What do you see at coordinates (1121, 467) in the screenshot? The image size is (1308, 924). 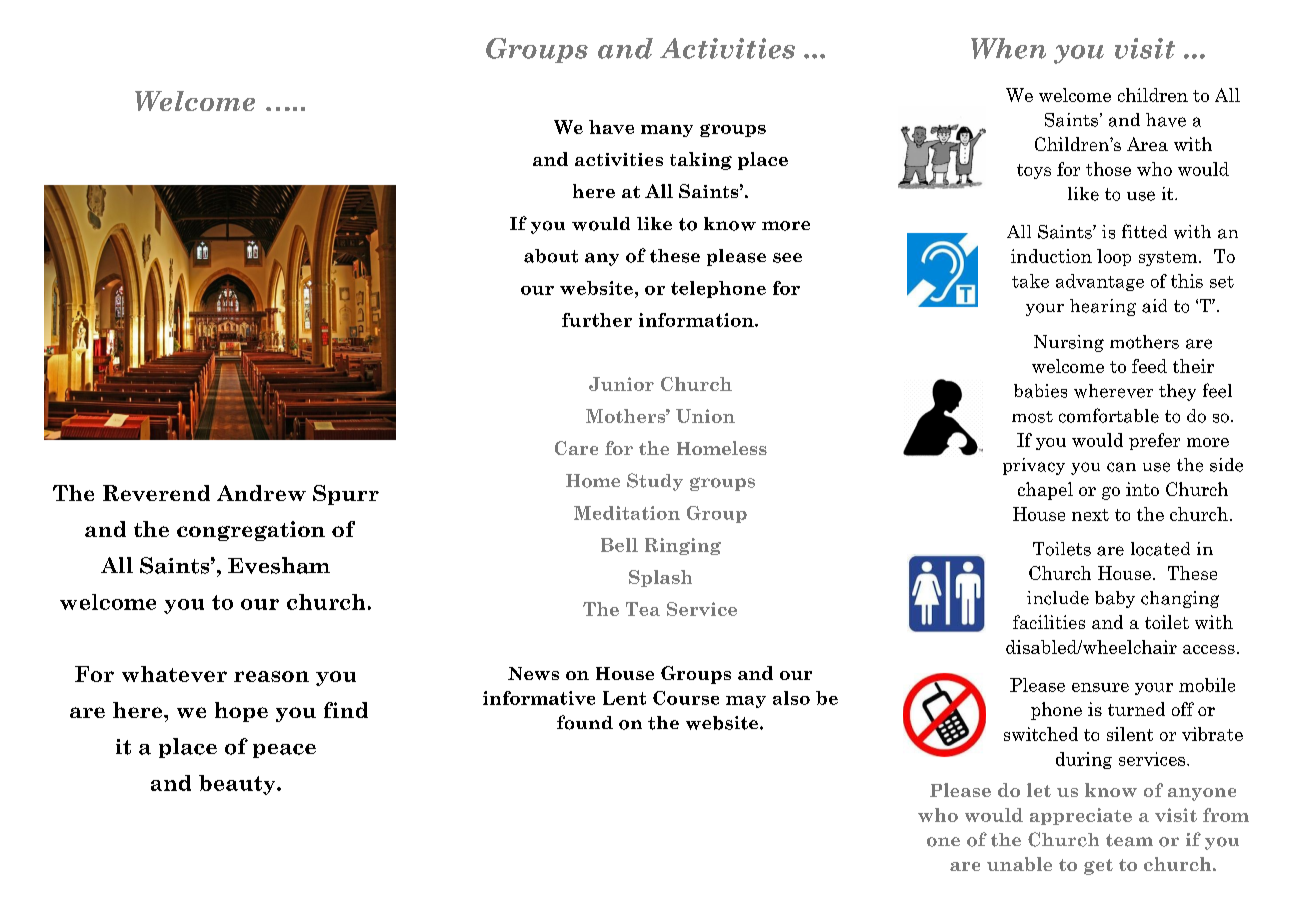 I see `can` at bounding box center [1121, 467].
